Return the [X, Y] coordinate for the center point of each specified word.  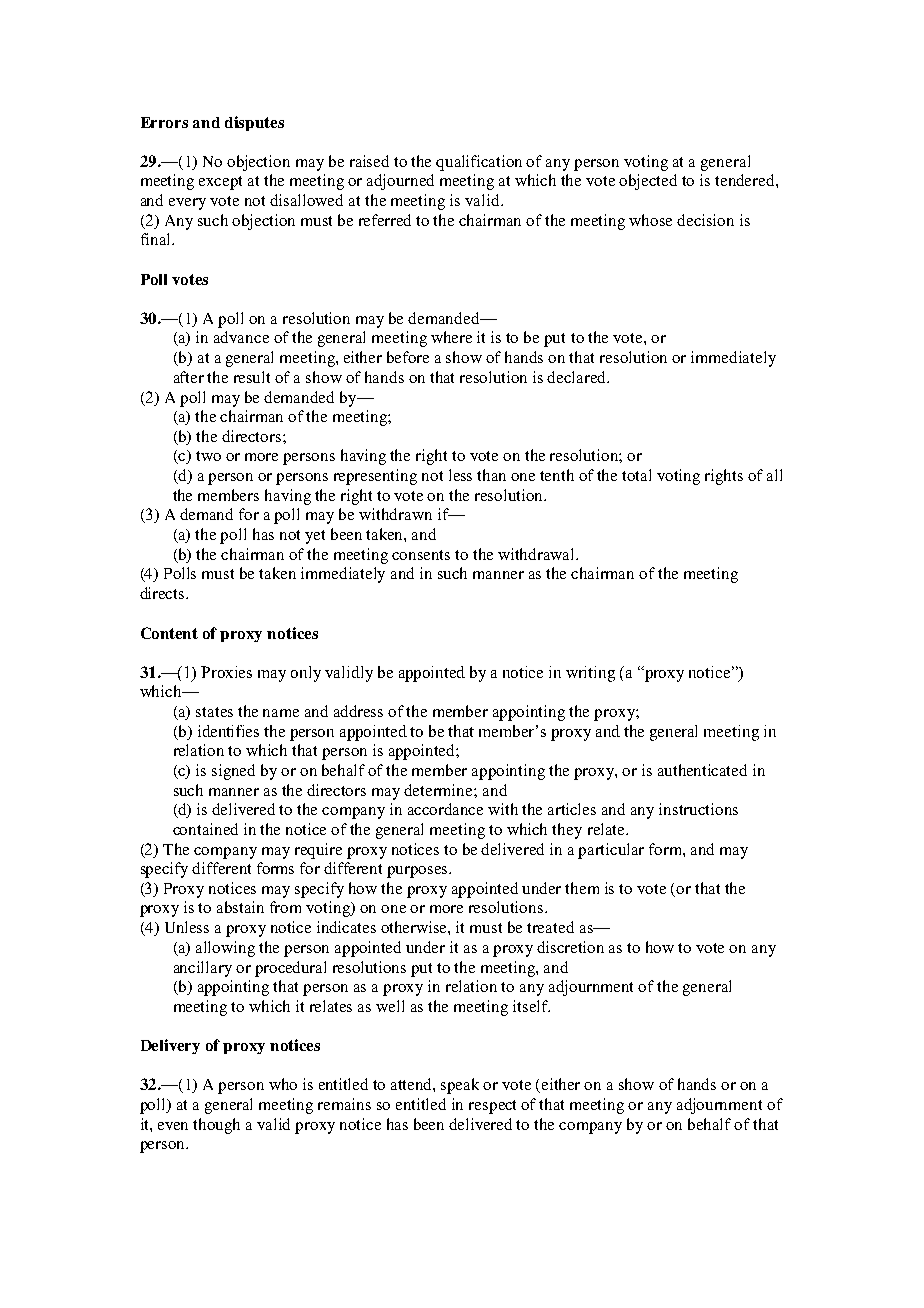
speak [460, 1086]
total [636, 475]
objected [648, 182]
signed [233, 772]
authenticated [702, 770]
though [216, 1126]
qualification [479, 163]
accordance [445, 809]
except [220, 183]
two [208, 456]
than [491, 475]
